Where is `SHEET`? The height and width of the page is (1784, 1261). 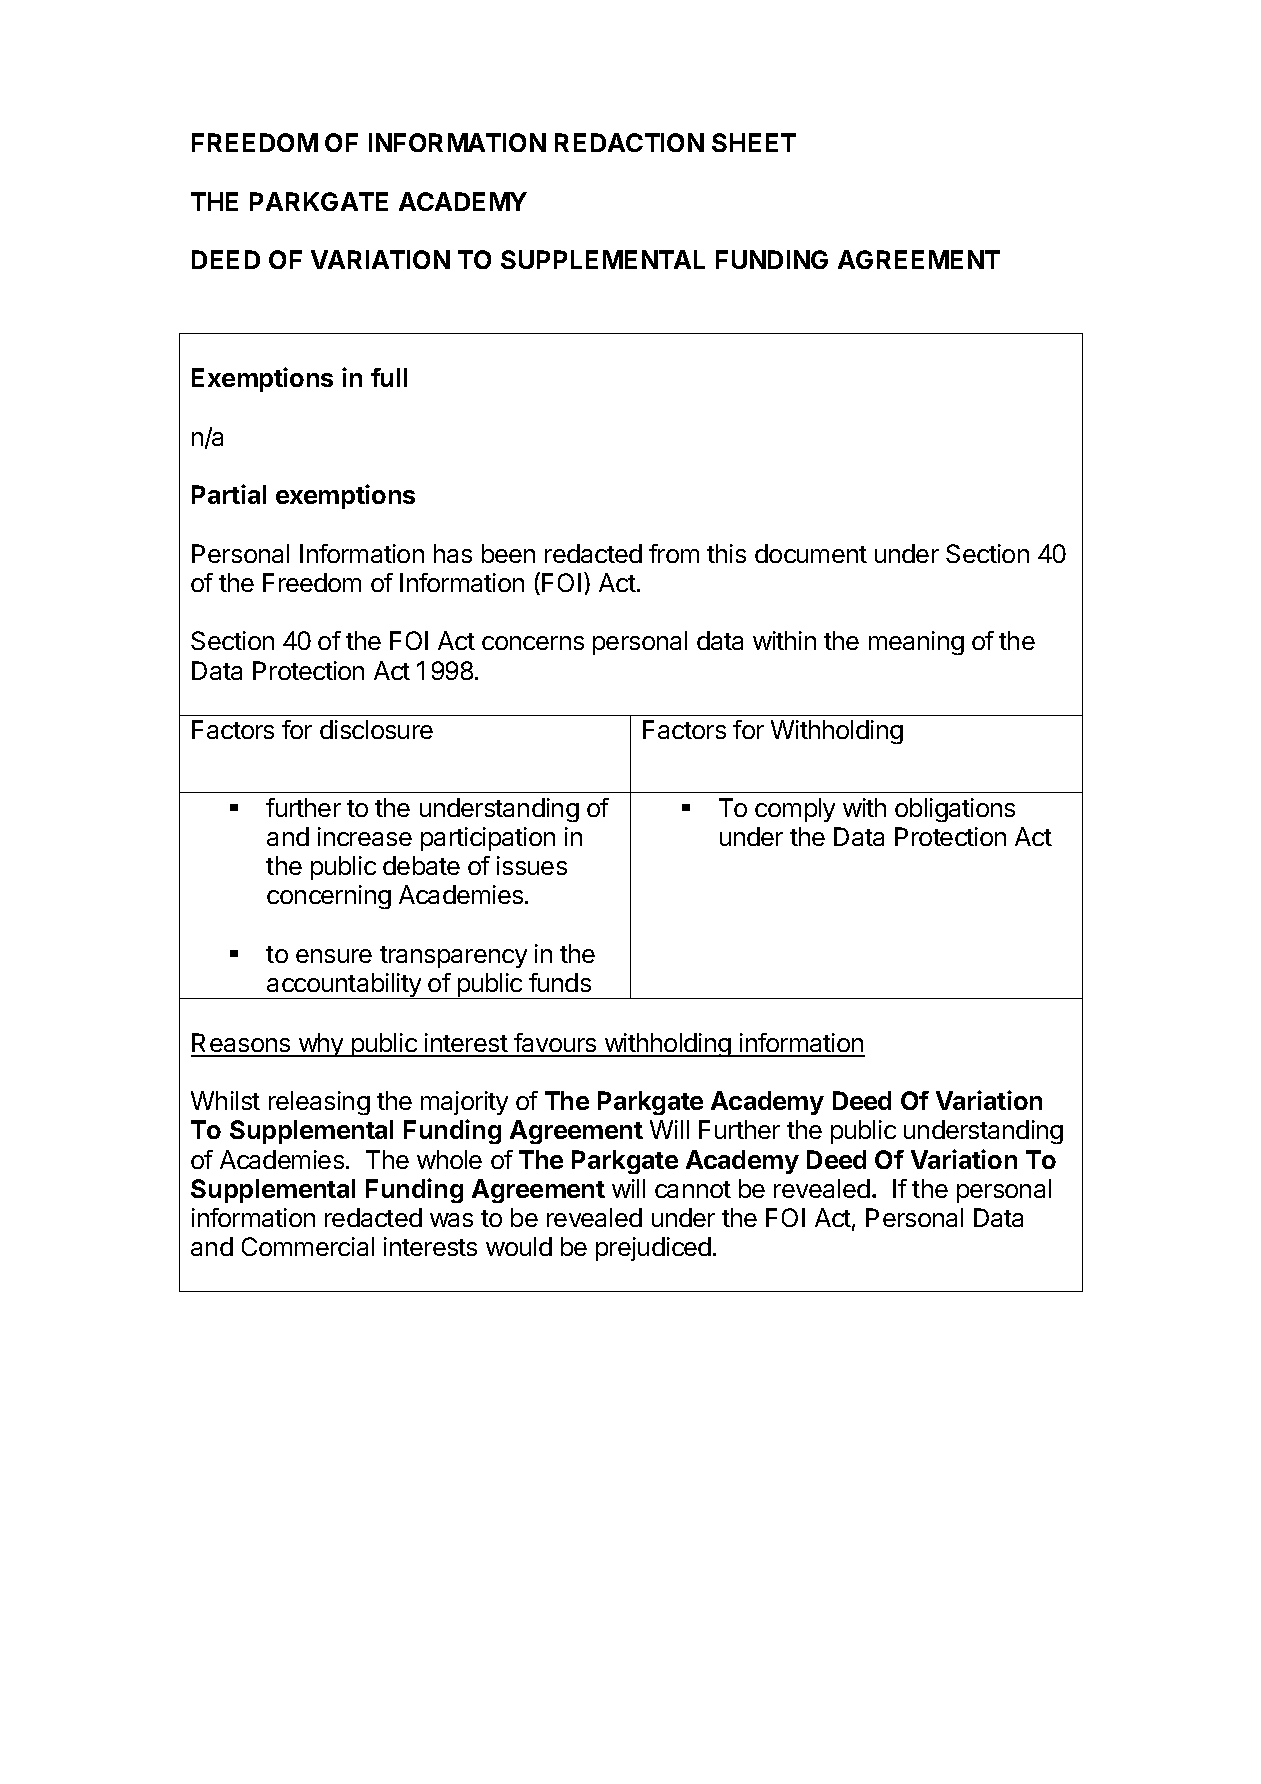 SHEET is located at coordinates (754, 142).
